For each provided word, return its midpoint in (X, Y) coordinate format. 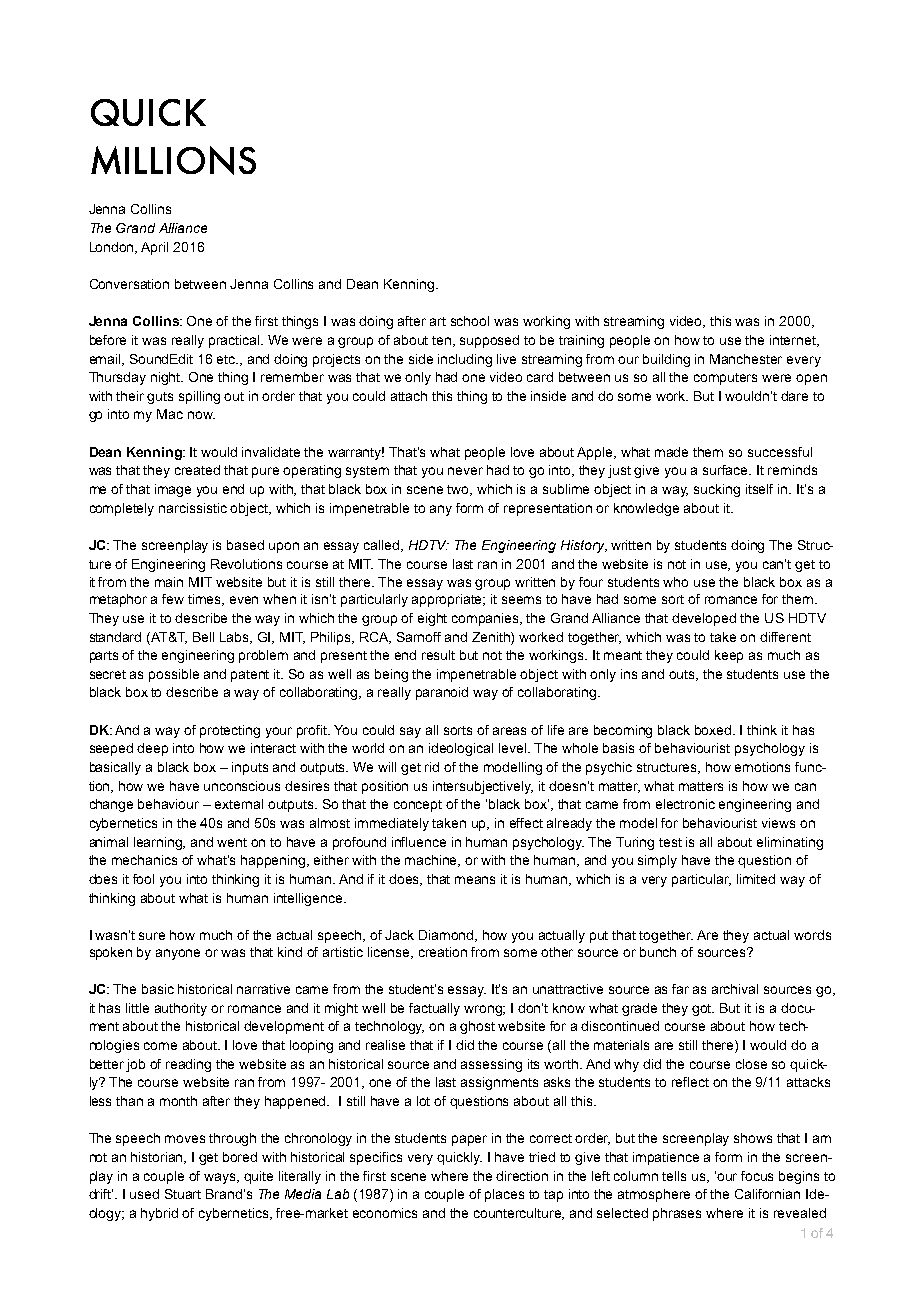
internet (794, 341)
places (504, 1195)
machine (432, 861)
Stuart (183, 1194)
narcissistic (193, 508)
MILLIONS (173, 160)
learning (159, 843)
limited (756, 879)
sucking (717, 490)
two (459, 490)
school (470, 321)
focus (757, 1176)
